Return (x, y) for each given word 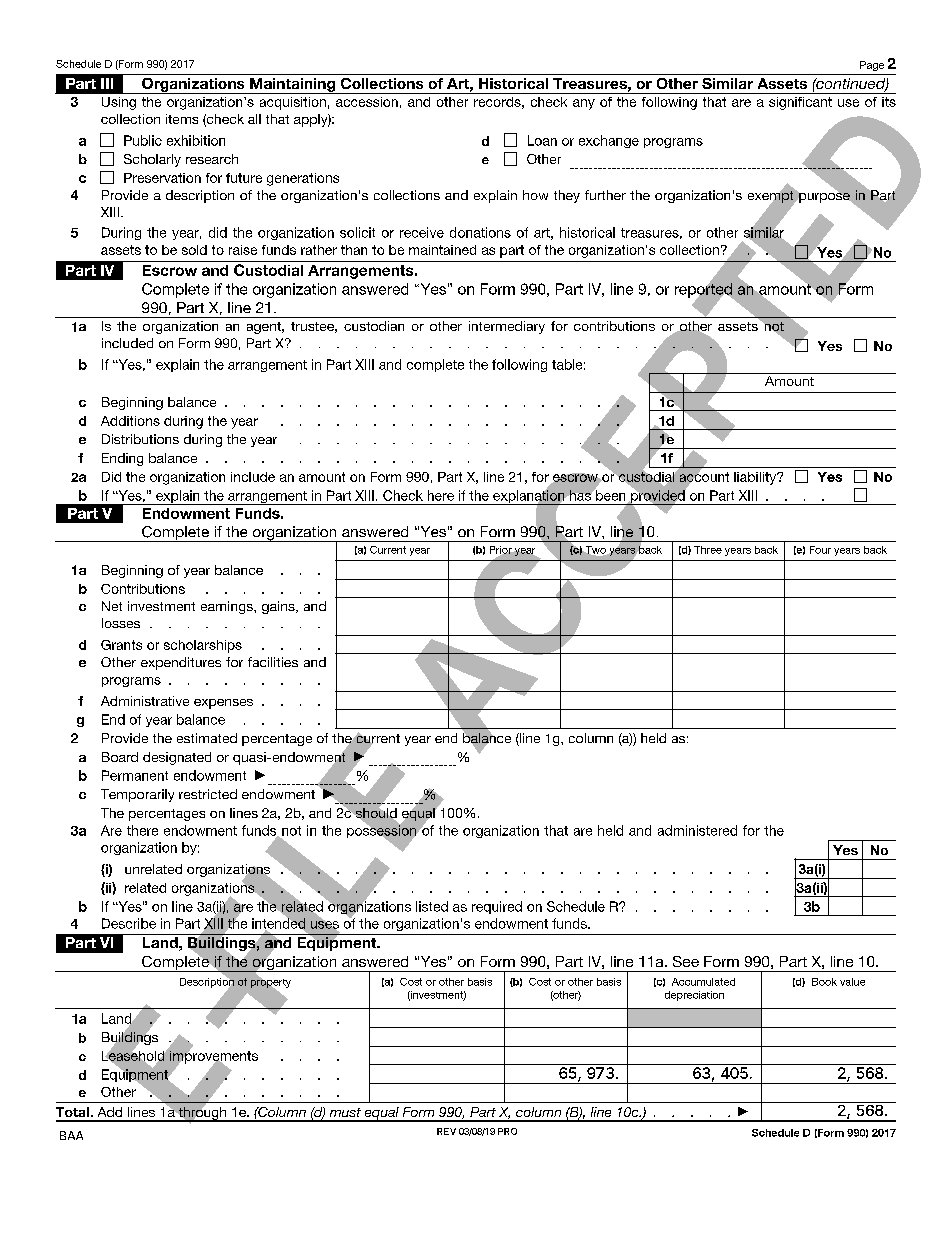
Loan (542, 140)
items (182, 119)
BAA (71, 1135)
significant (800, 103)
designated (177, 758)
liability (756, 478)
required (497, 907)
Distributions (140, 439)
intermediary (507, 327)
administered (697, 830)
